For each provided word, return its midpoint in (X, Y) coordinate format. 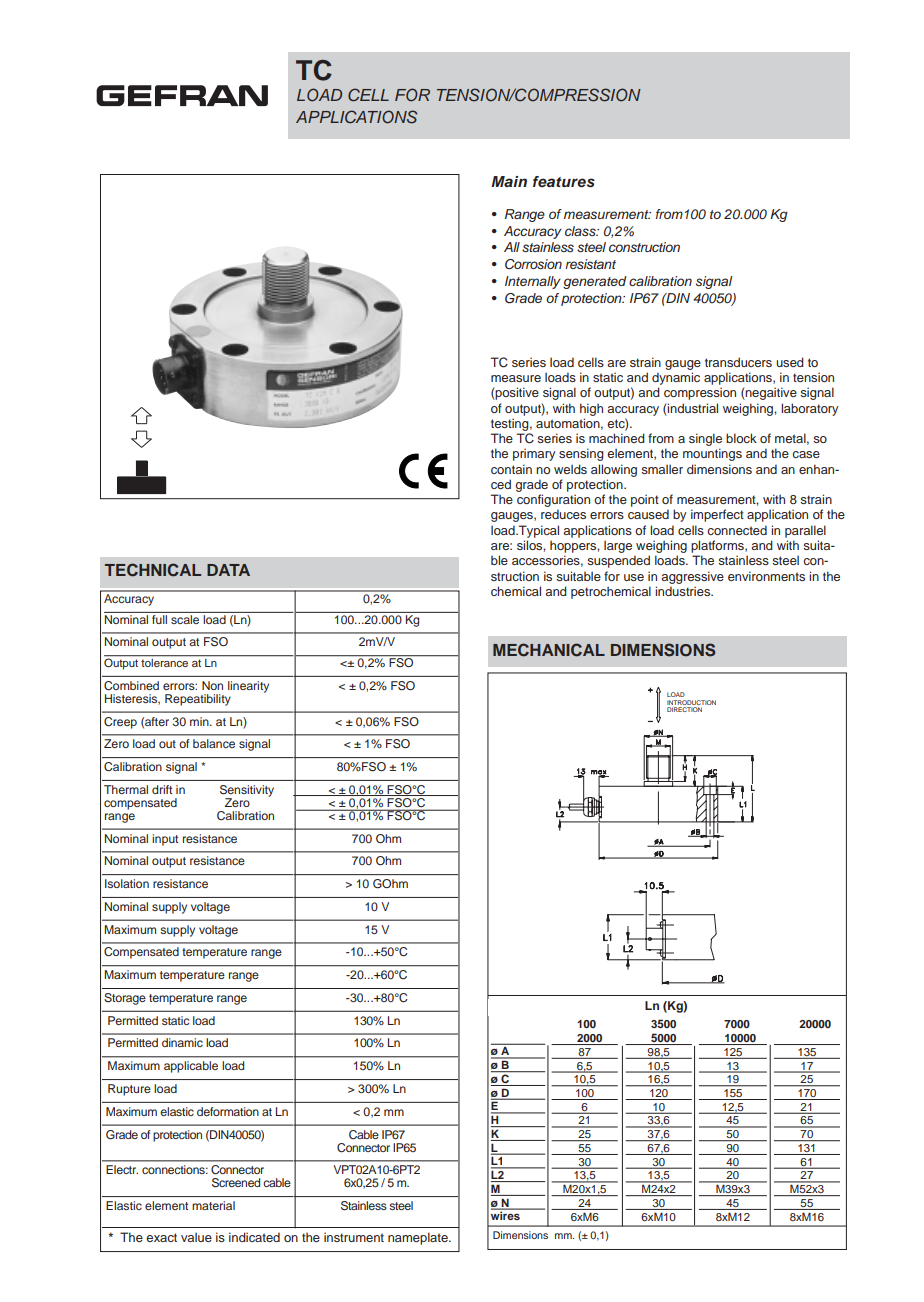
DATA (228, 570)
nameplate (419, 1238)
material (213, 1205)
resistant (590, 264)
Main (509, 181)
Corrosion (533, 264)
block (741, 438)
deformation (228, 1111)
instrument (354, 1237)
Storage (125, 999)
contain (511, 469)
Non (212, 685)
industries (683, 591)
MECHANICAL (549, 650)
